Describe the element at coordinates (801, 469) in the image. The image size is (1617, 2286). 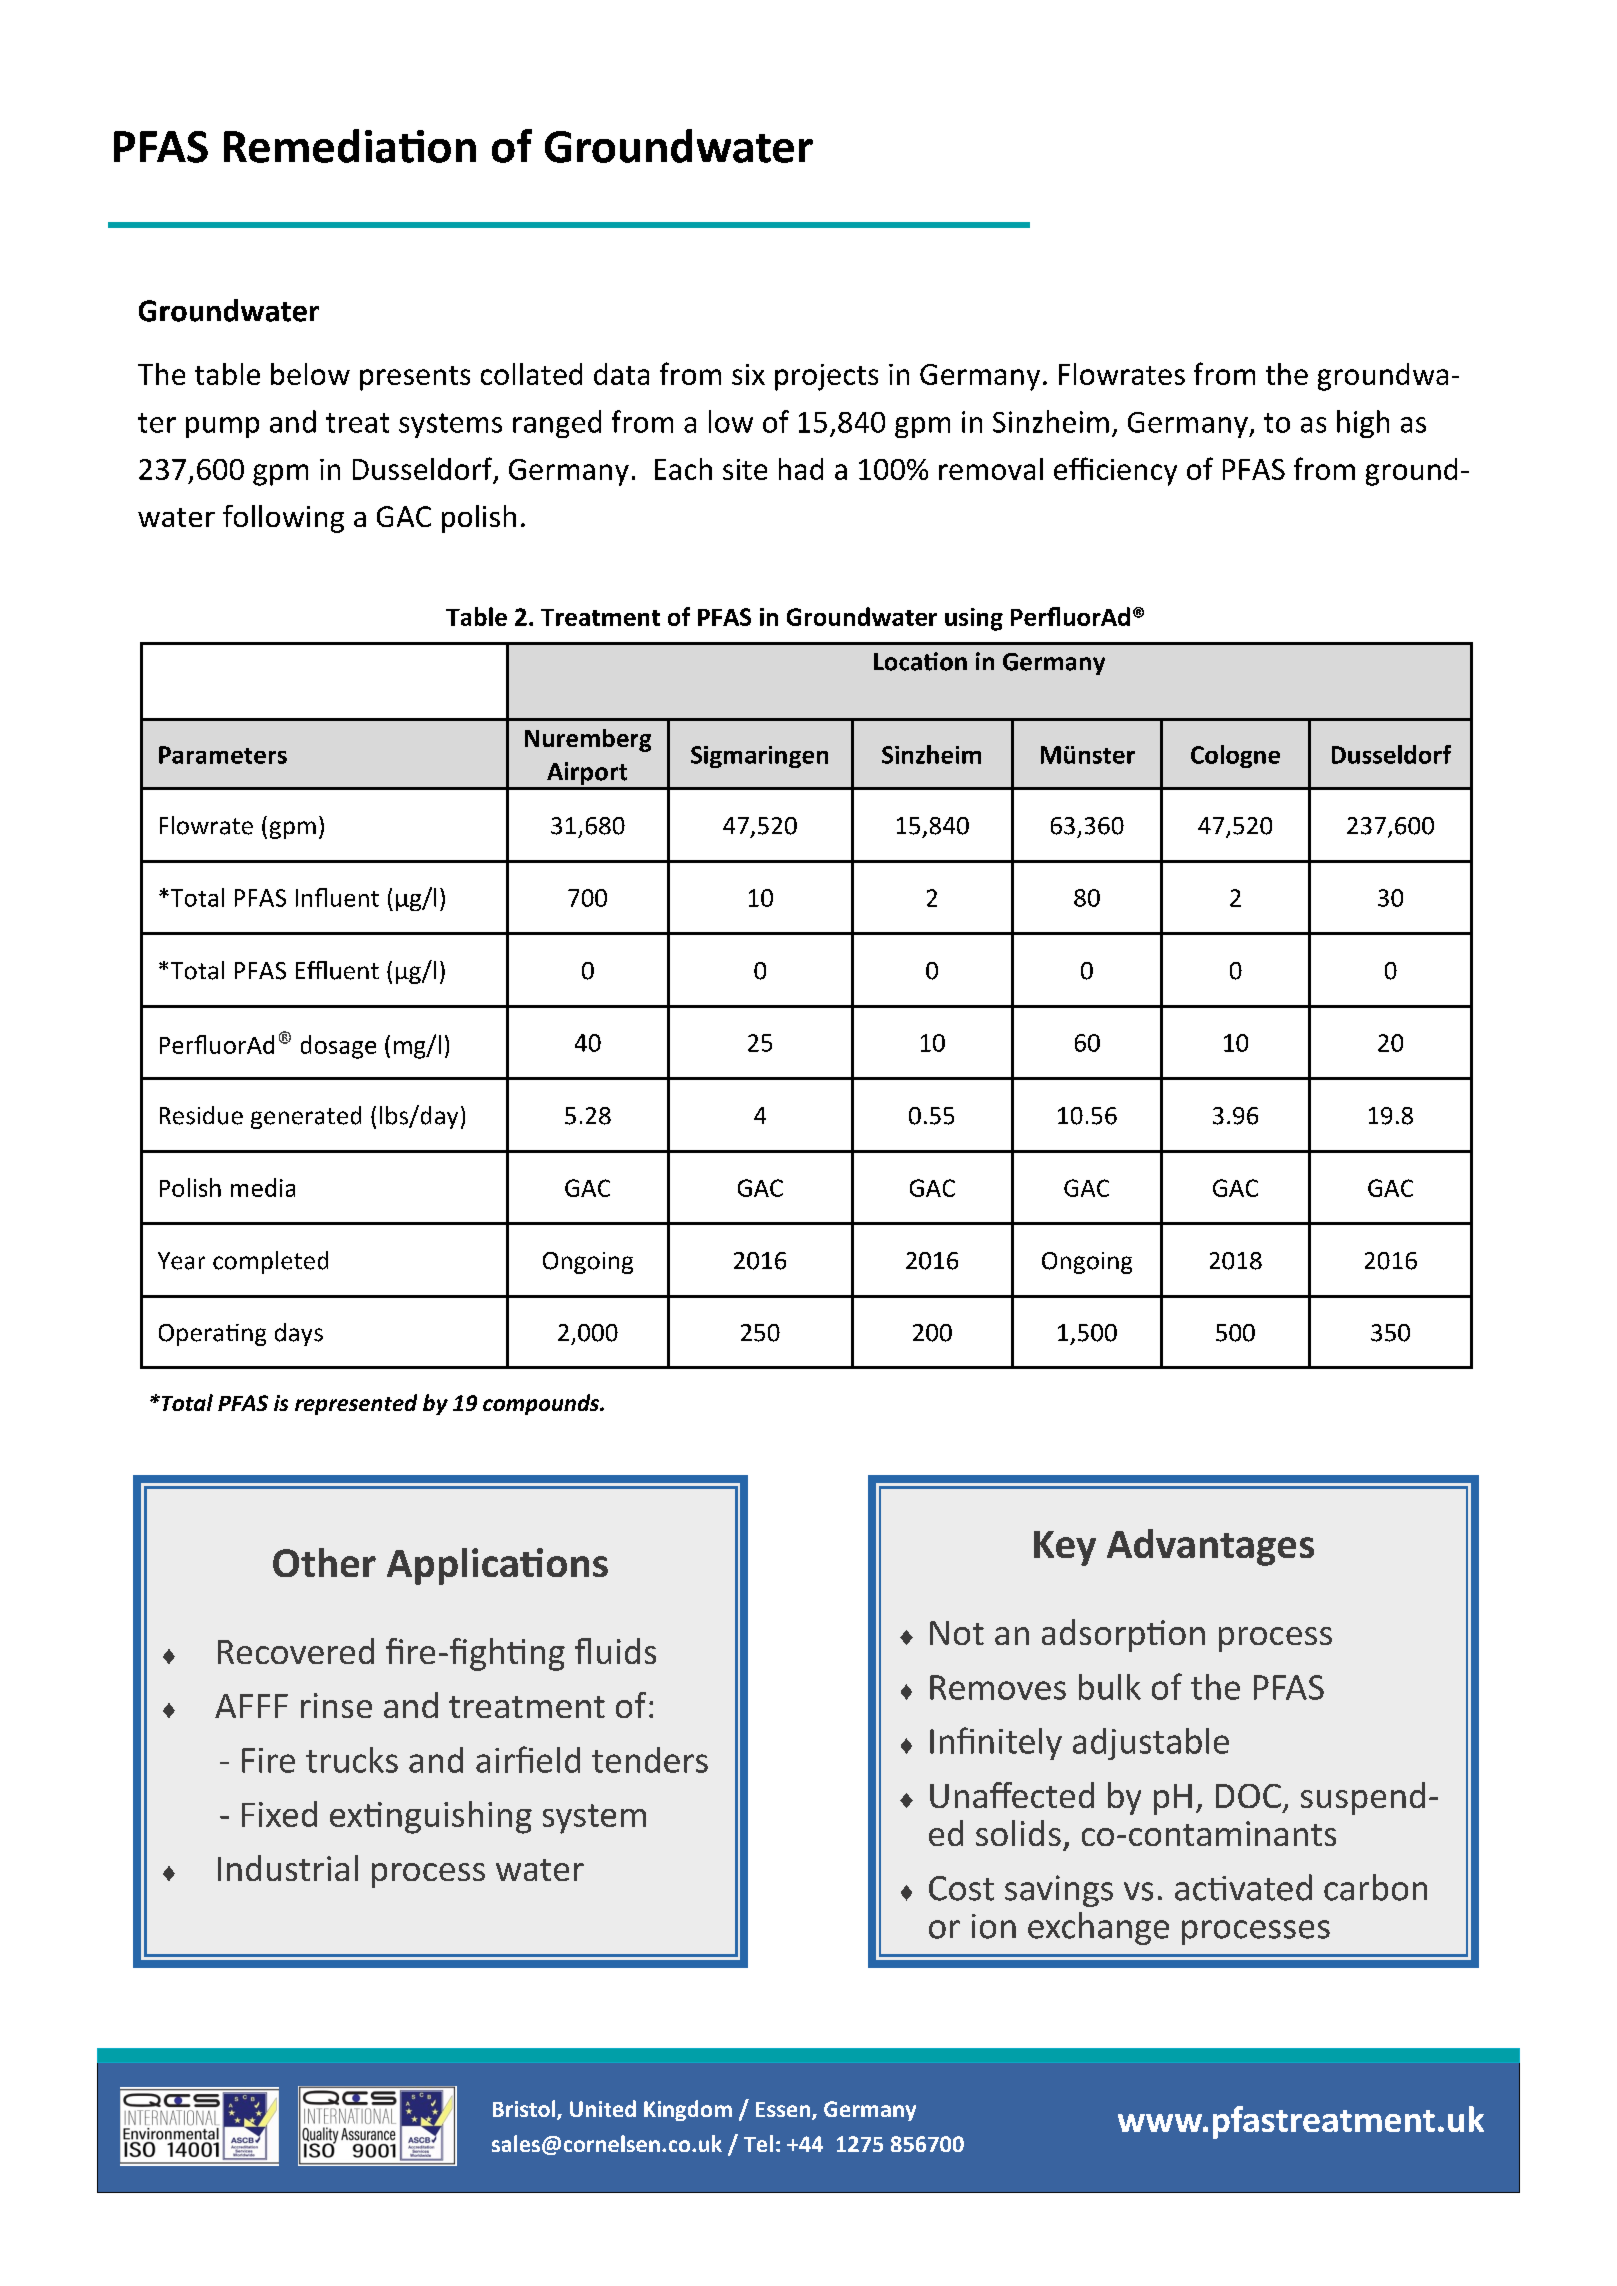
I see `had` at that location.
